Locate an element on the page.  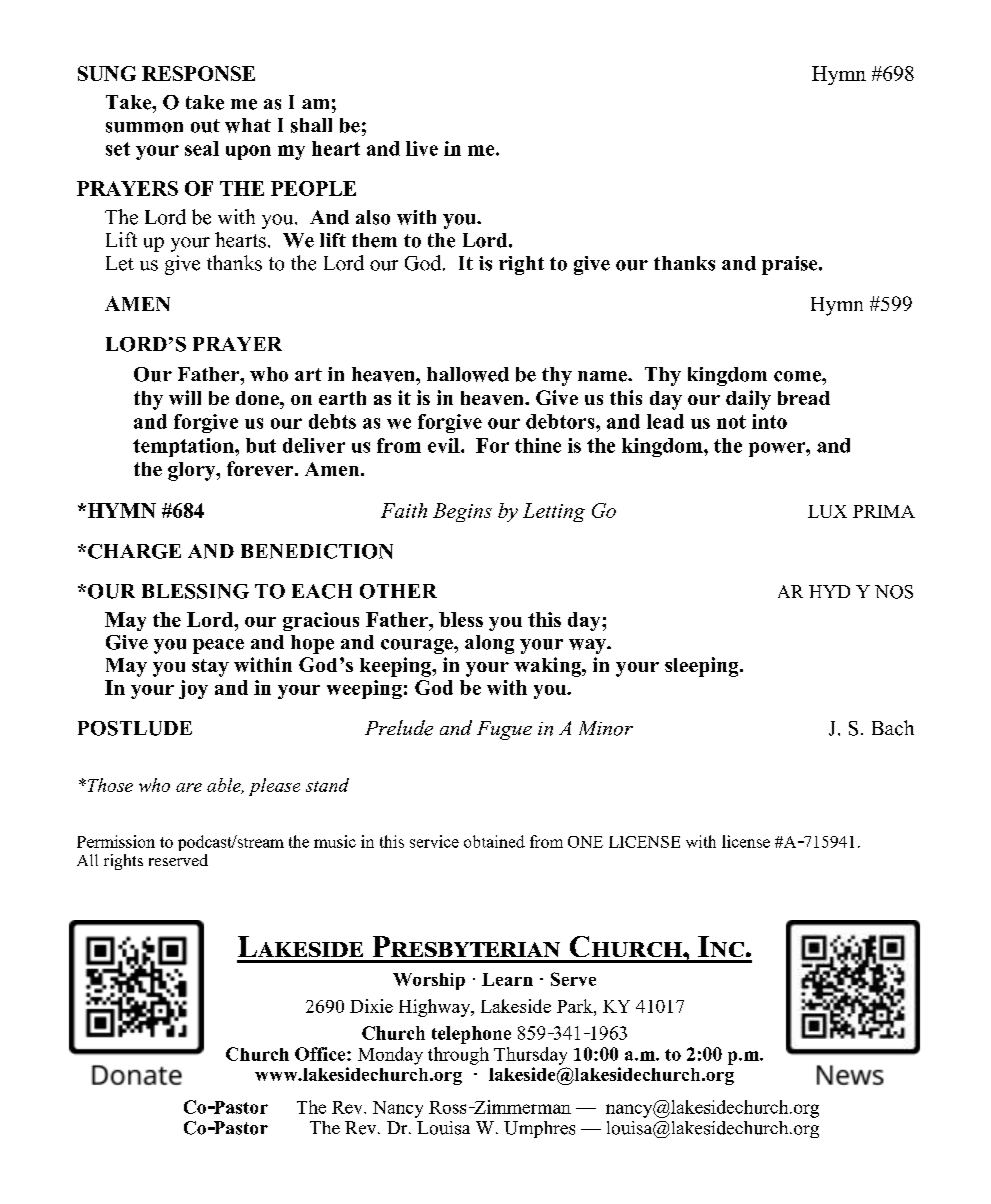
are is located at coordinates (189, 787).
